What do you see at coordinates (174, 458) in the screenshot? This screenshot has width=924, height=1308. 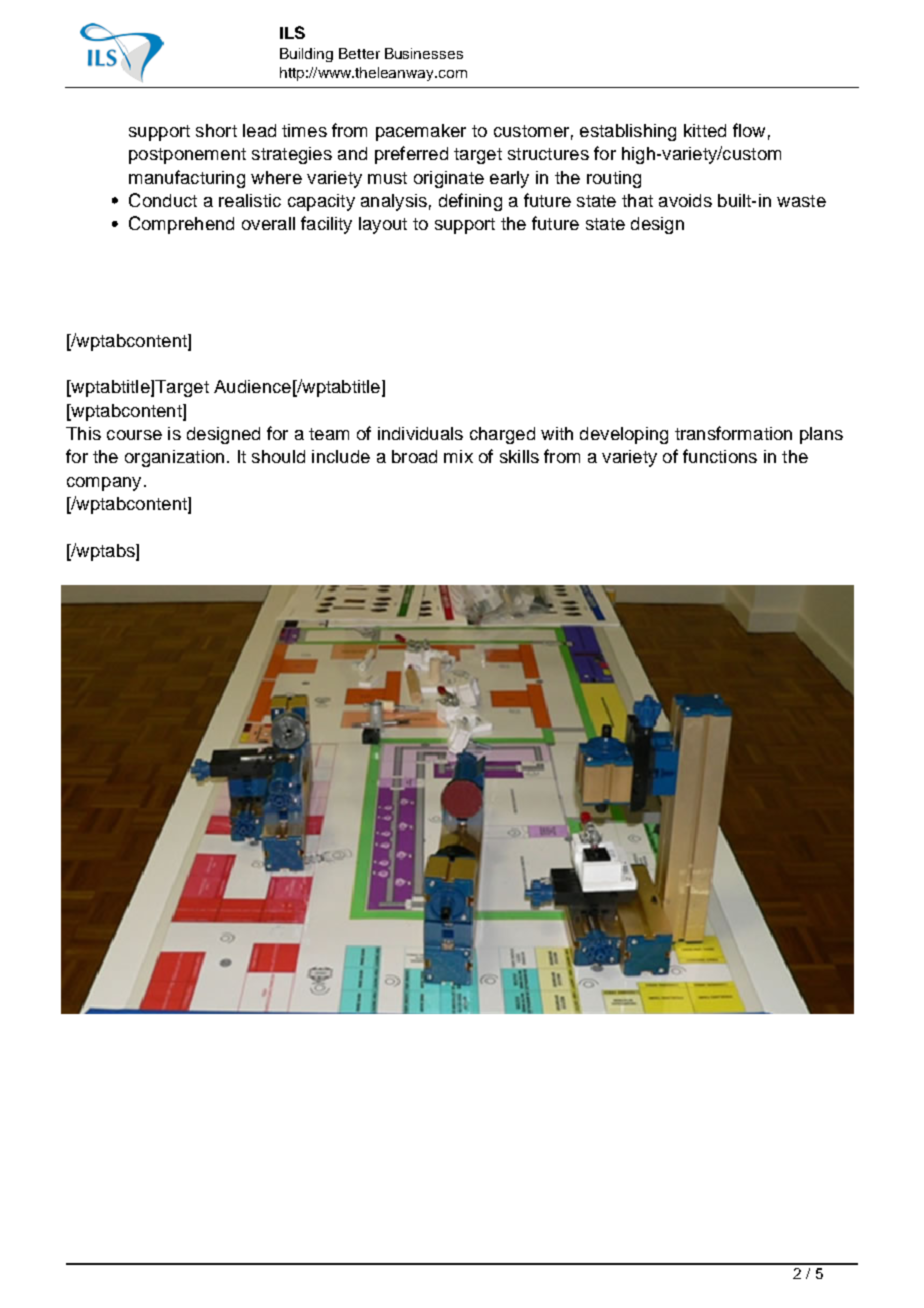 I see `organization` at bounding box center [174, 458].
